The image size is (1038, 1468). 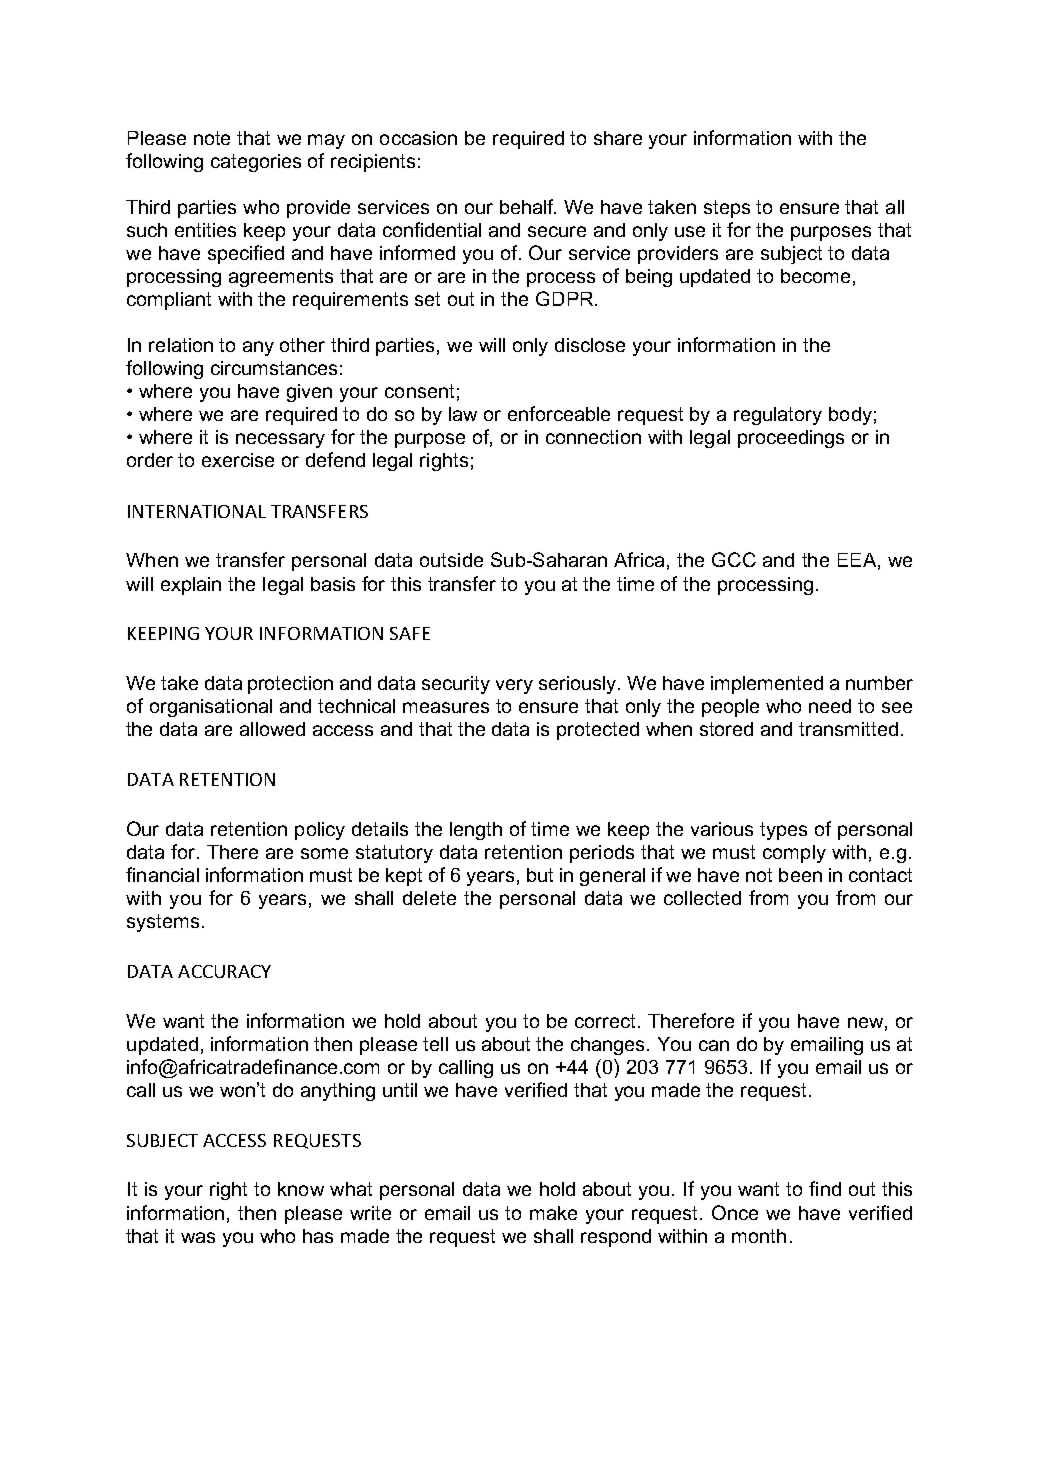 What do you see at coordinates (198, 1237) in the image?
I see `was` at bounding box center [198, 1237].
